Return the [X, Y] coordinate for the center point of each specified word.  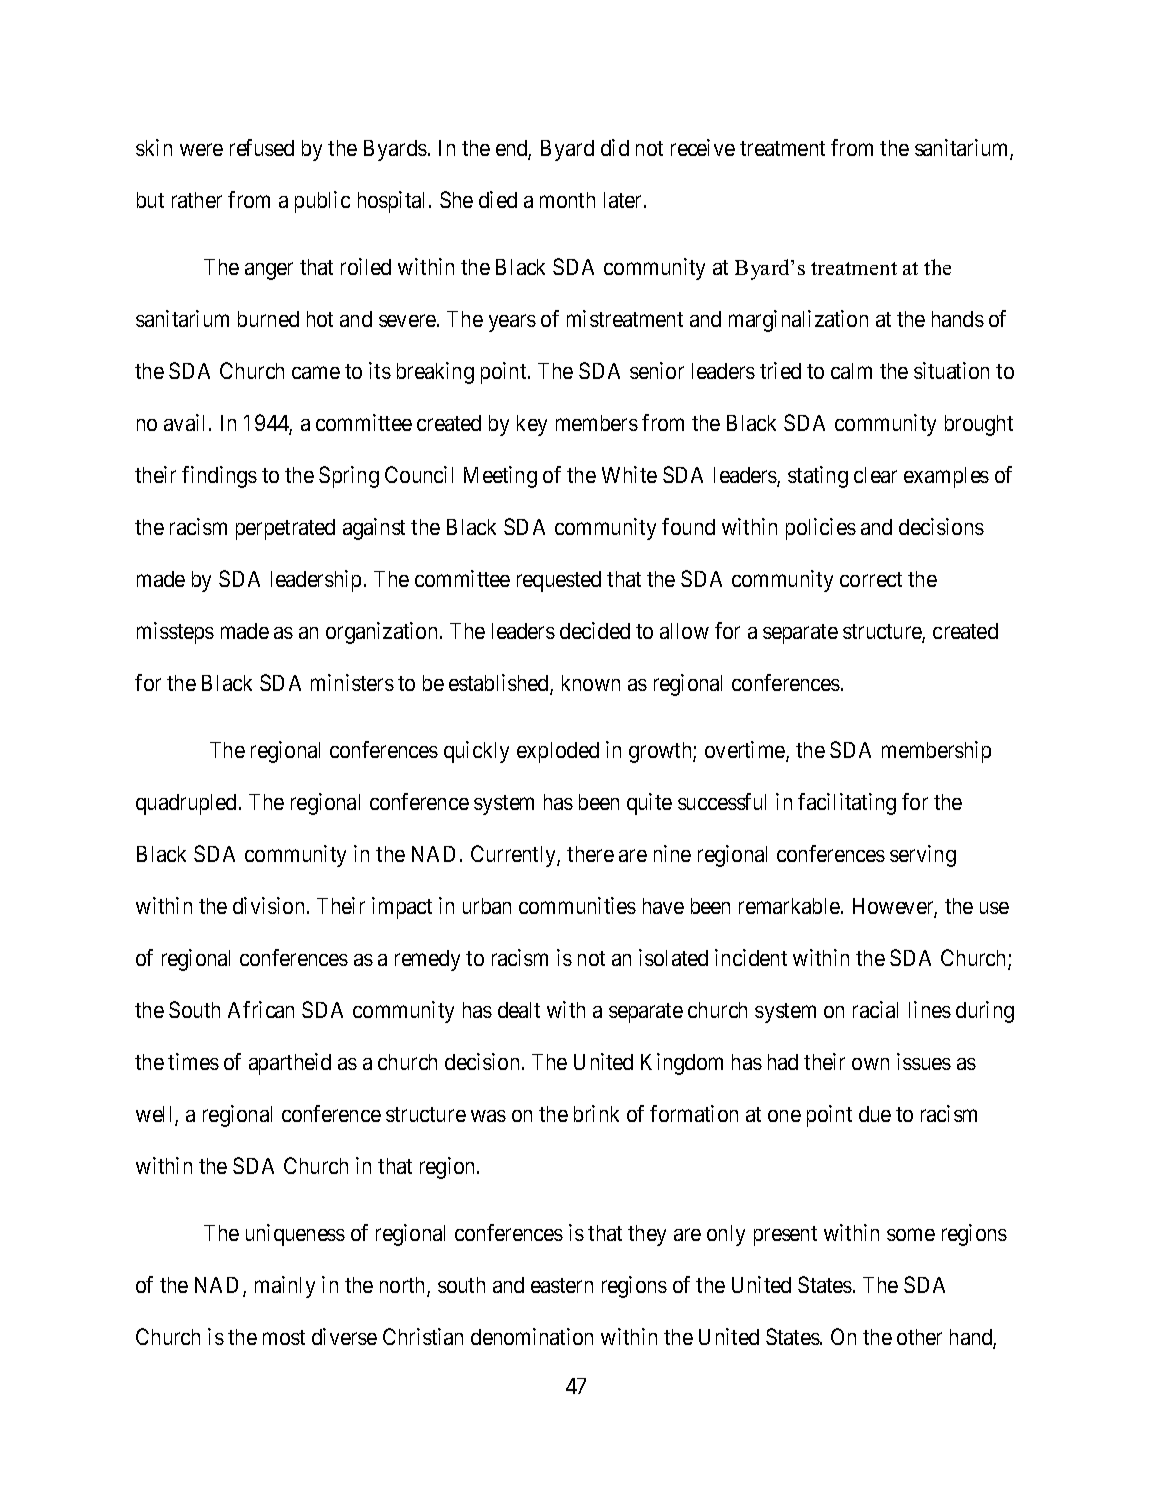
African [261, 1009]
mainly [285, 1287]
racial [875, 1009]
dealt [519, 1010]
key [532, 425]
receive [703, 147]
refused [262, 147]
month [567, 200]
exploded [558, 752]
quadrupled [186, 804]
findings [219, 477]
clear [875, 475]
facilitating [847, 804]
